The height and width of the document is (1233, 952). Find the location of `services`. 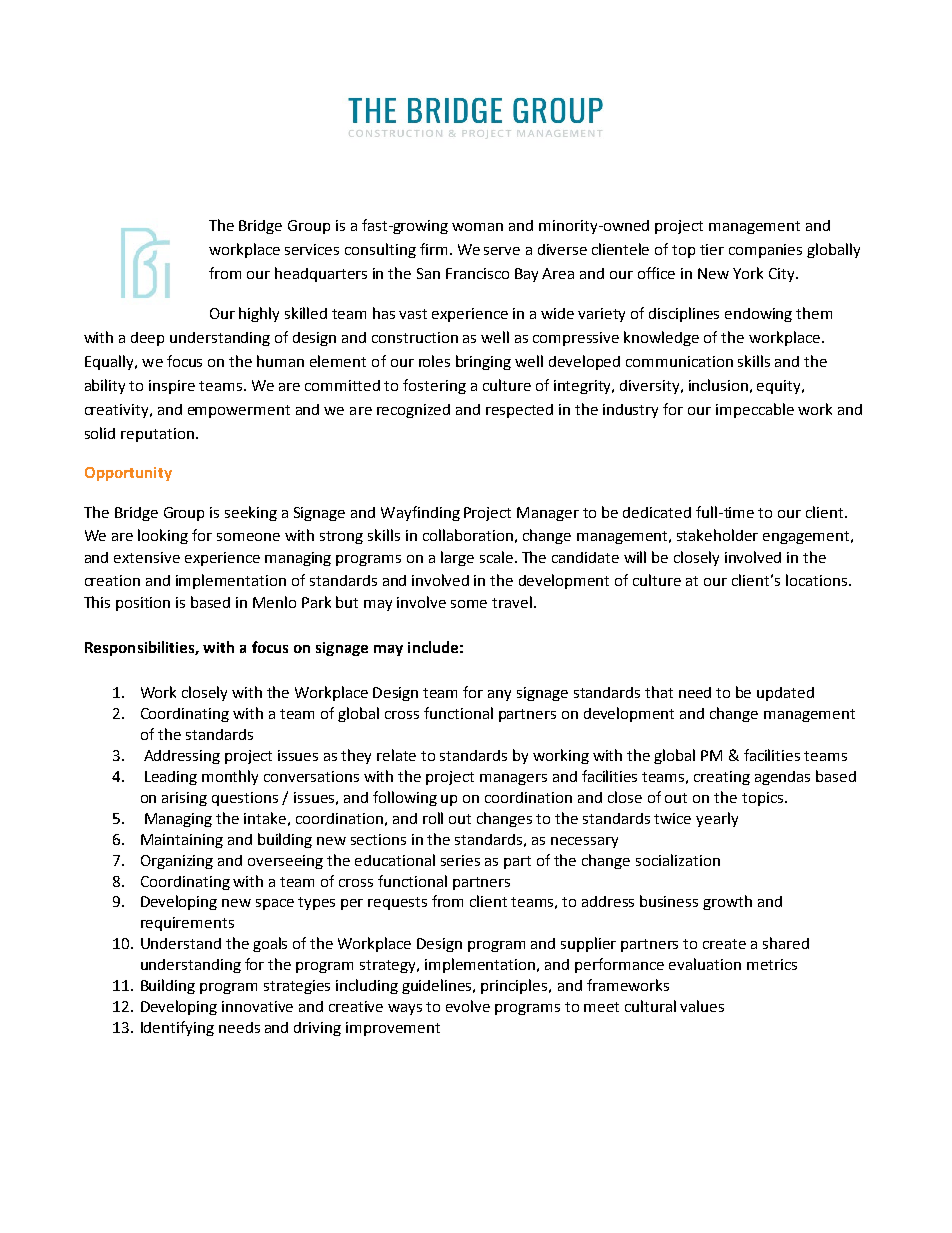

services is located at coordinates (312, 249).
